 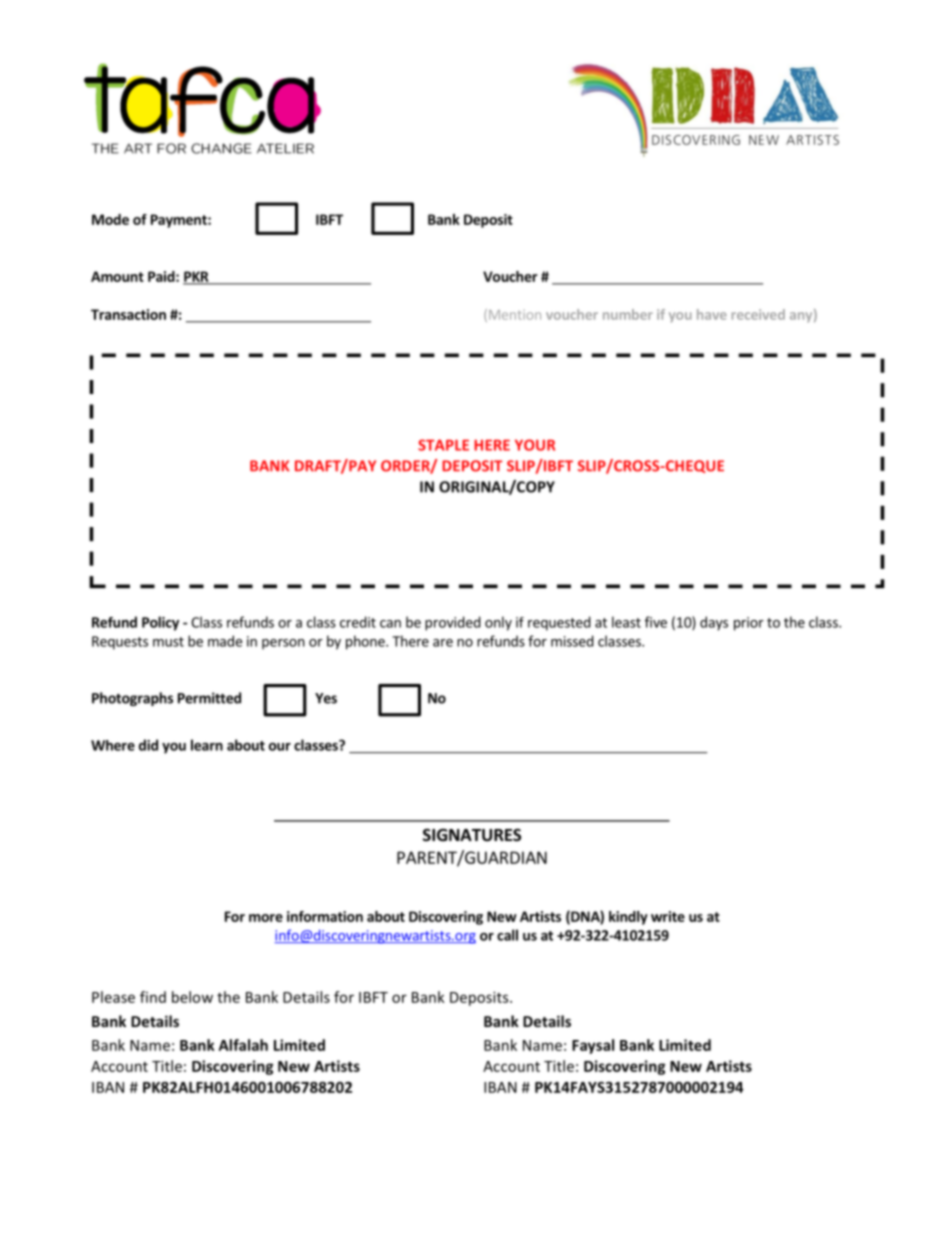 I want to click on provided, so click(x=453, y=623).
